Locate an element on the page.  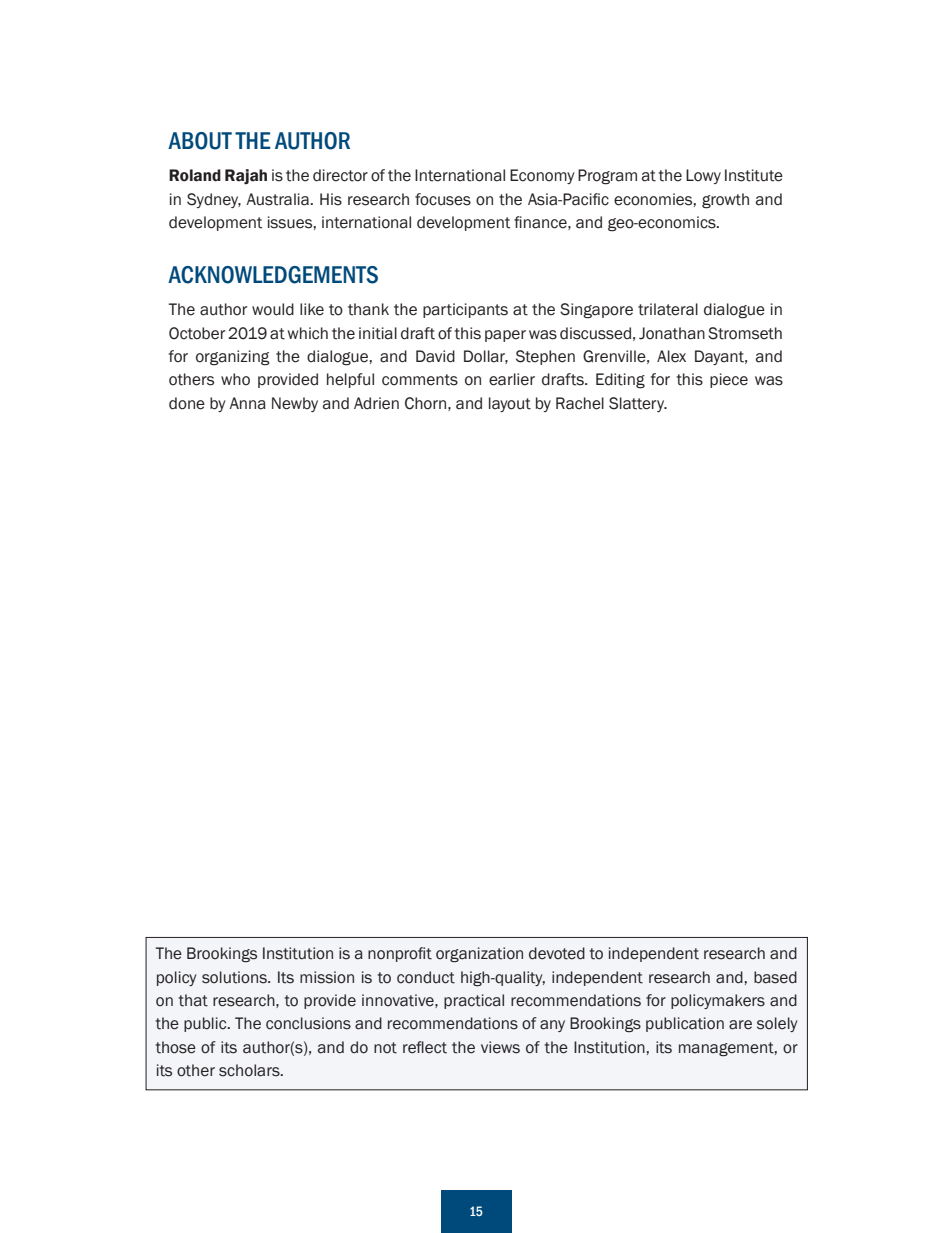
based is located at coordinates (775, 977).
